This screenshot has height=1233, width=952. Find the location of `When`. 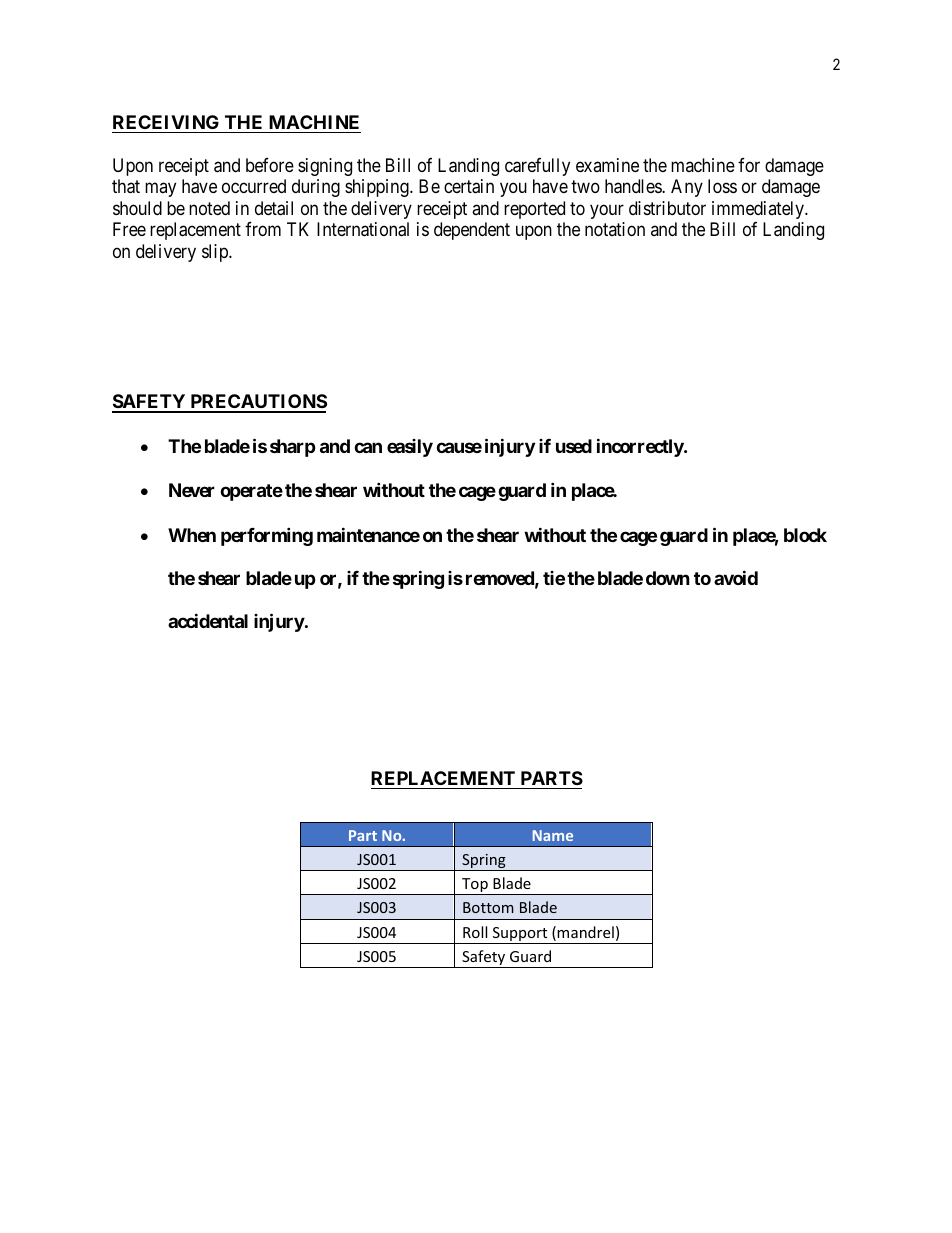

When is located at coordinates (192, 535).
